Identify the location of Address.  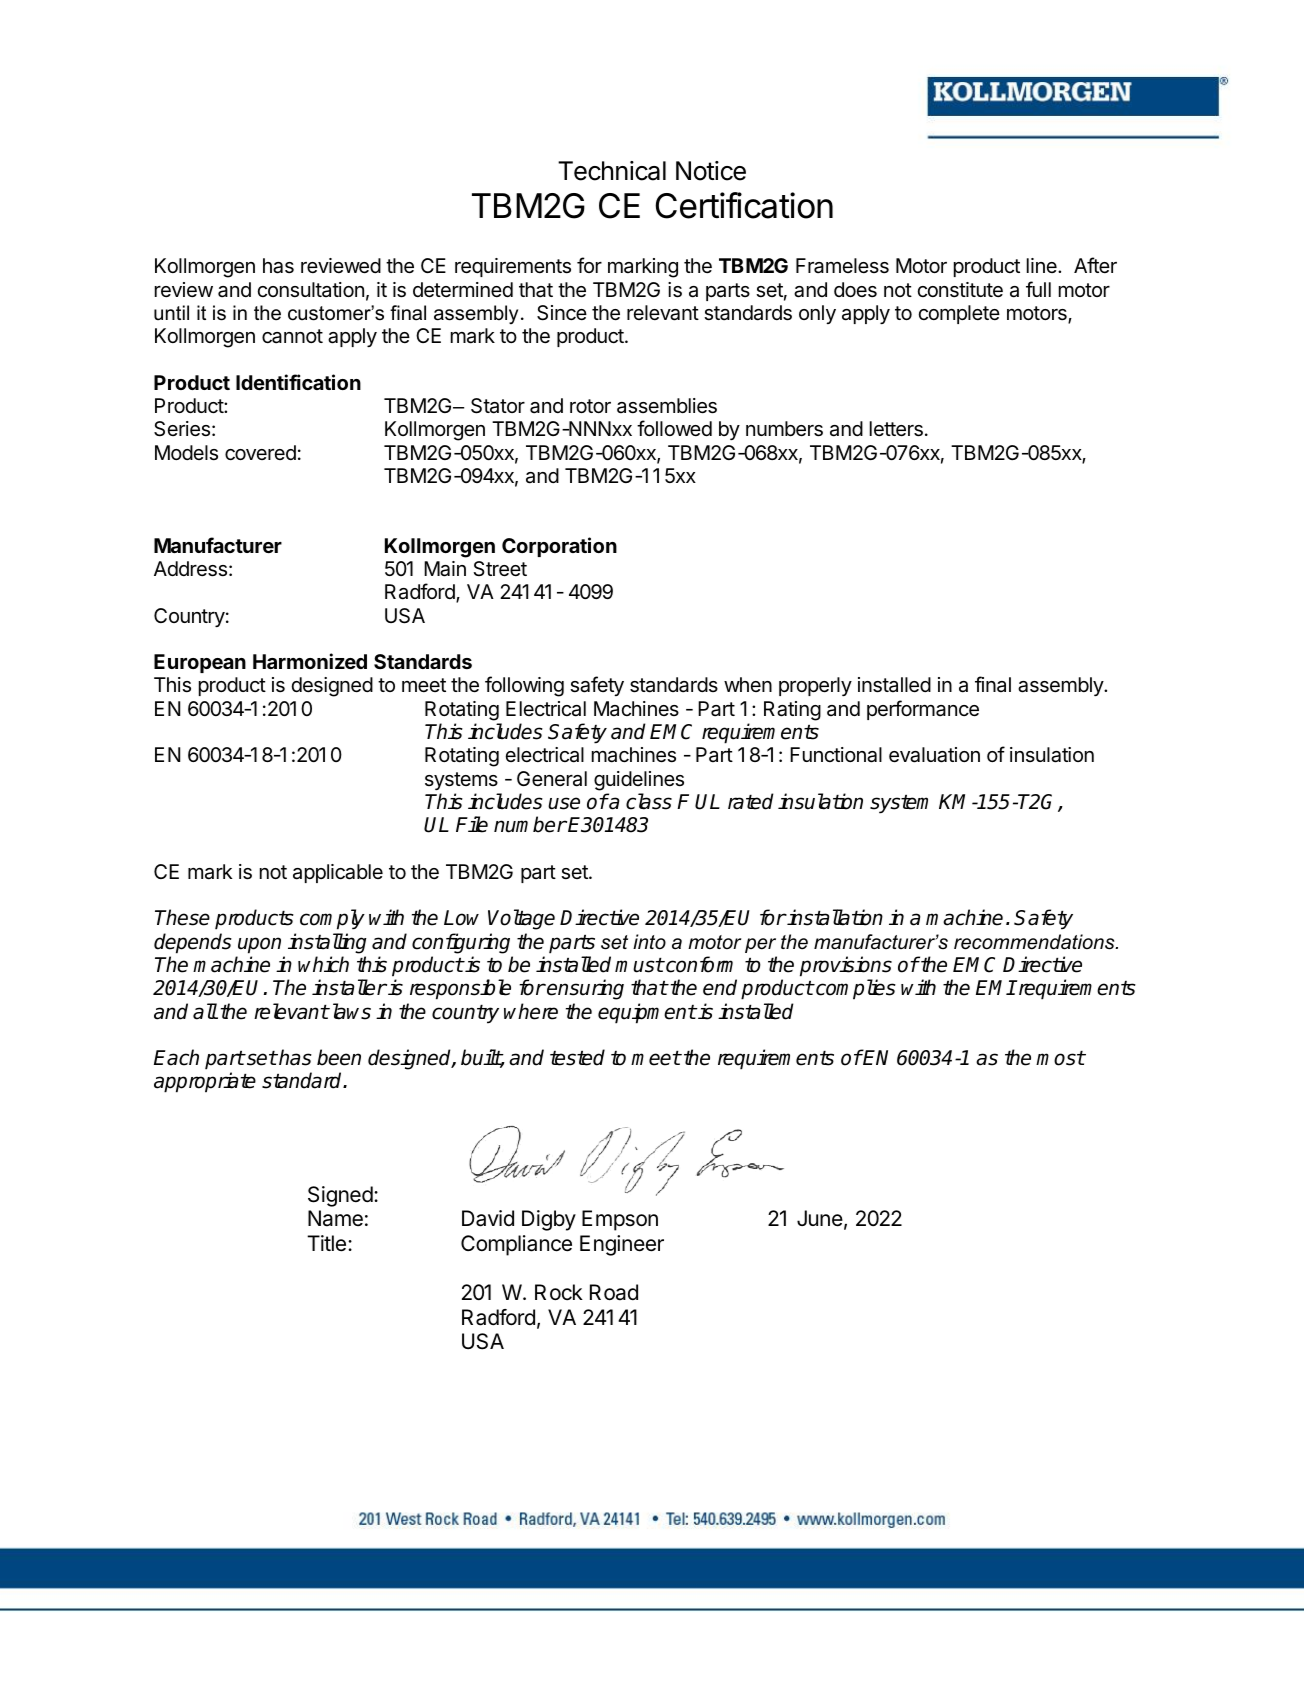
(190, 569).
